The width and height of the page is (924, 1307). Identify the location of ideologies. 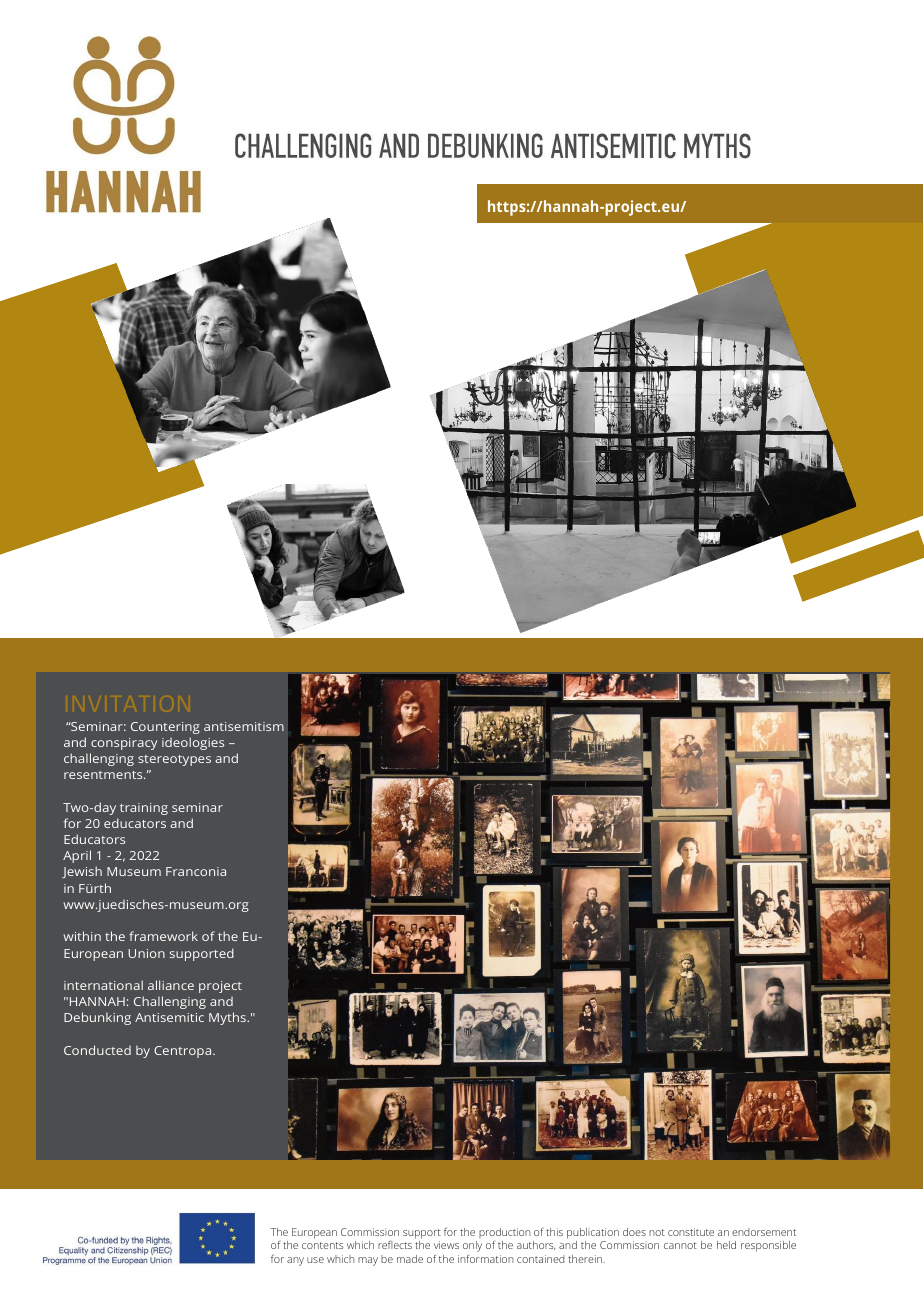
(193, 743).
